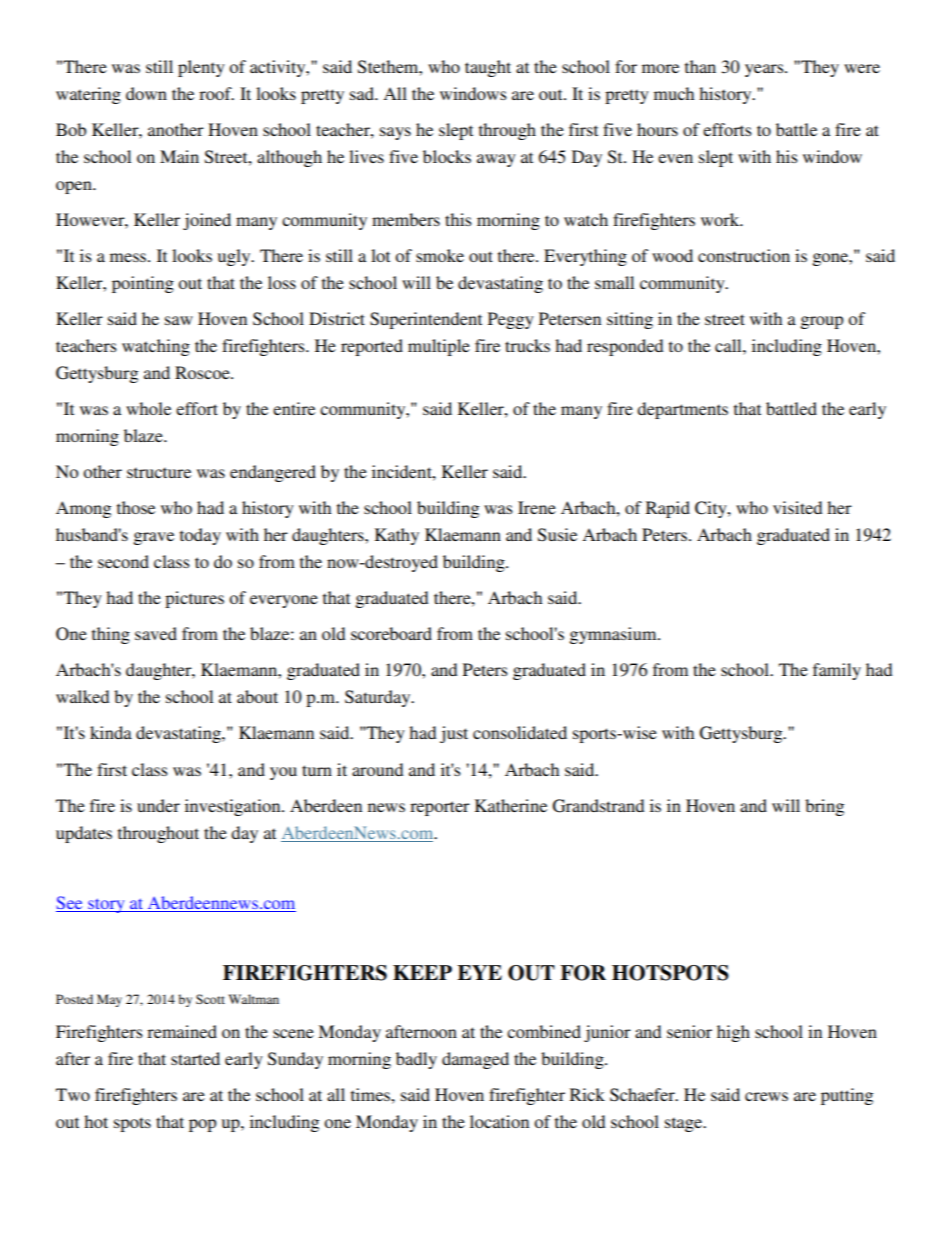  I want to click on taught, so click(488, 68).
